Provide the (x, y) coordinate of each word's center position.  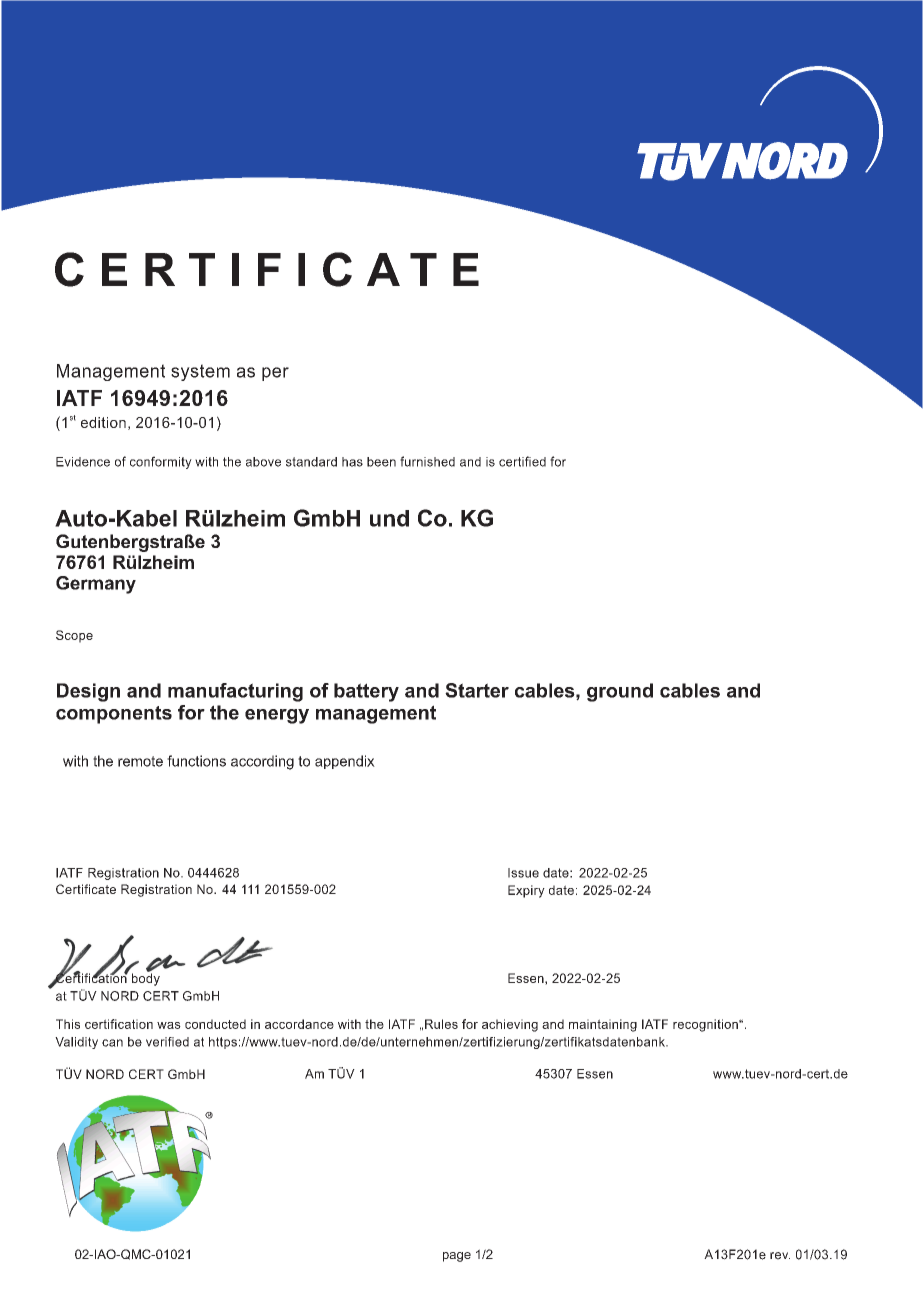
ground (620, 692)
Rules (441, 1024)
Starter (477, 690)
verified (167, 1042)
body (146, 978)
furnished (427, 461)
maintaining (603, 1025)
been (381, 462)
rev (780, 1256)
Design (88, 692)
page (457, 1257)
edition (103, 422)
